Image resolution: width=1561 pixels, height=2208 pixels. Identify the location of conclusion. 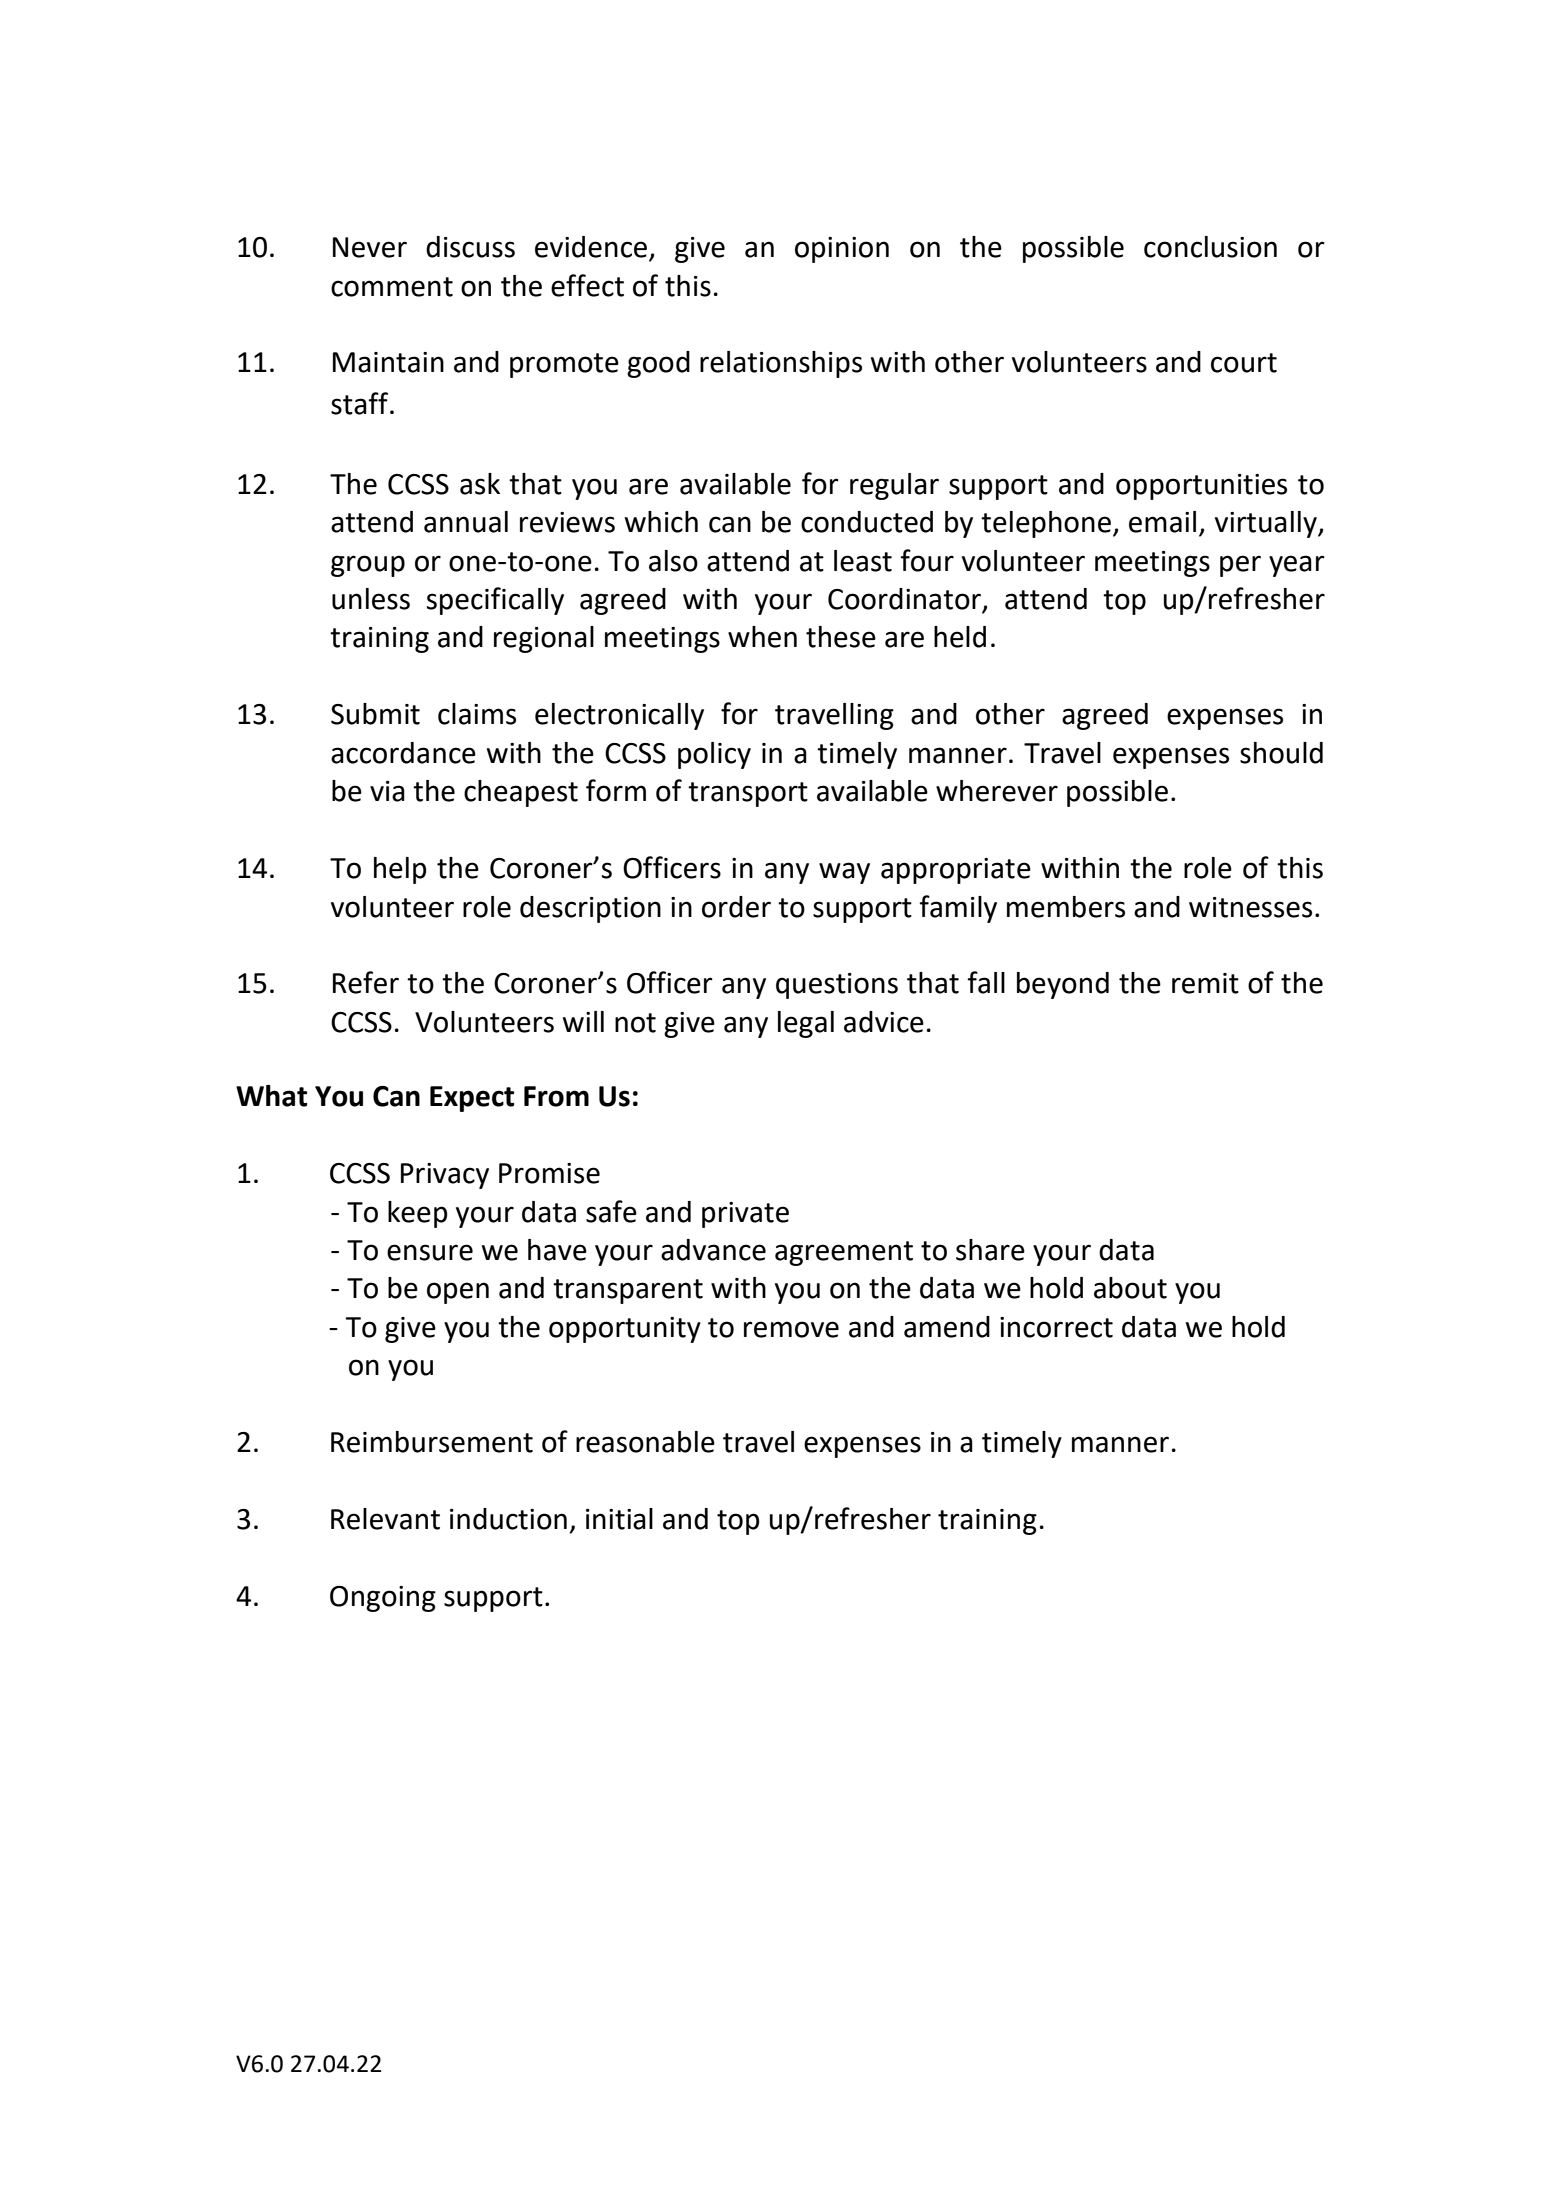
(1210, 247).
